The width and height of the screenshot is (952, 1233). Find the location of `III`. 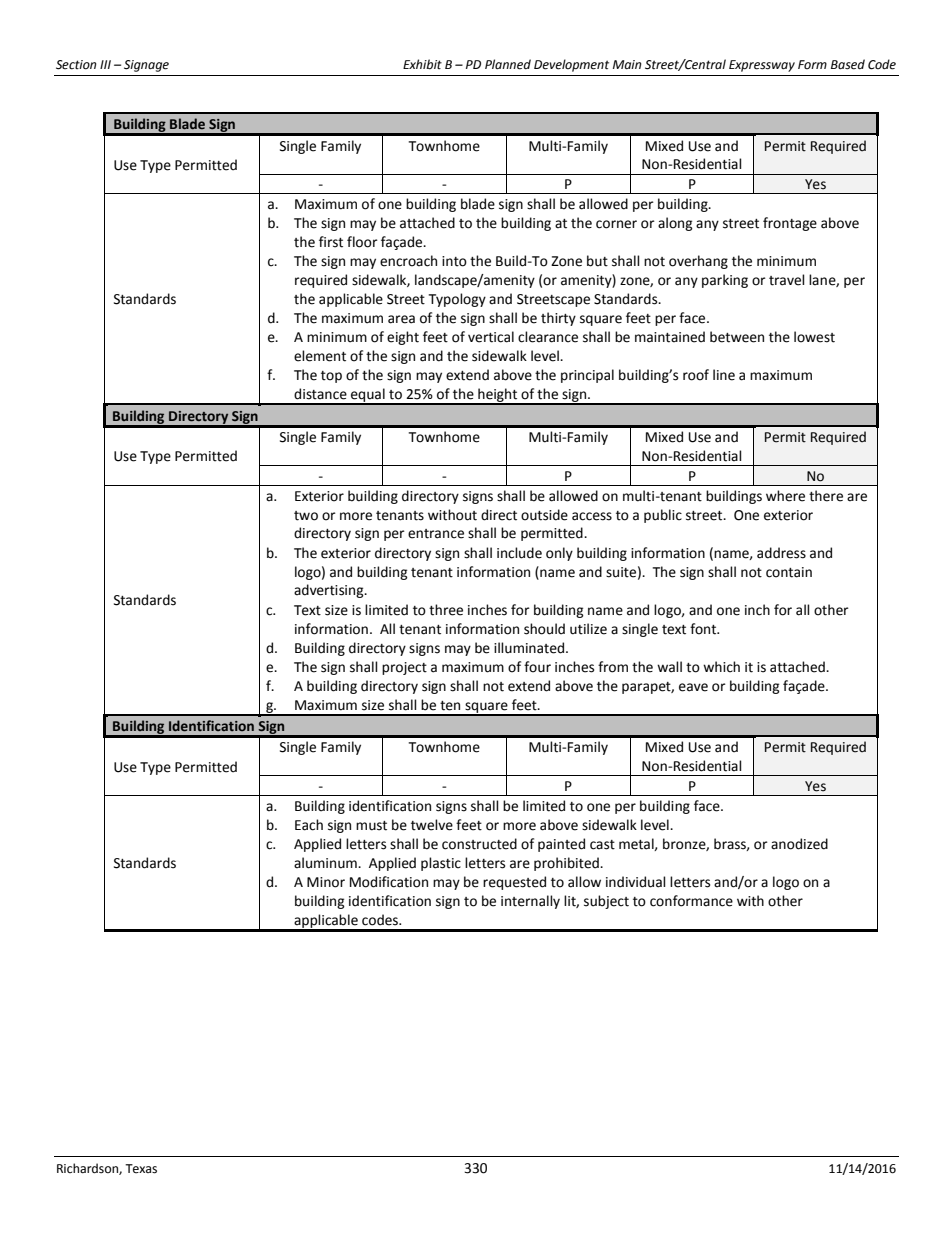

III is located at coordinates (105, 64).
